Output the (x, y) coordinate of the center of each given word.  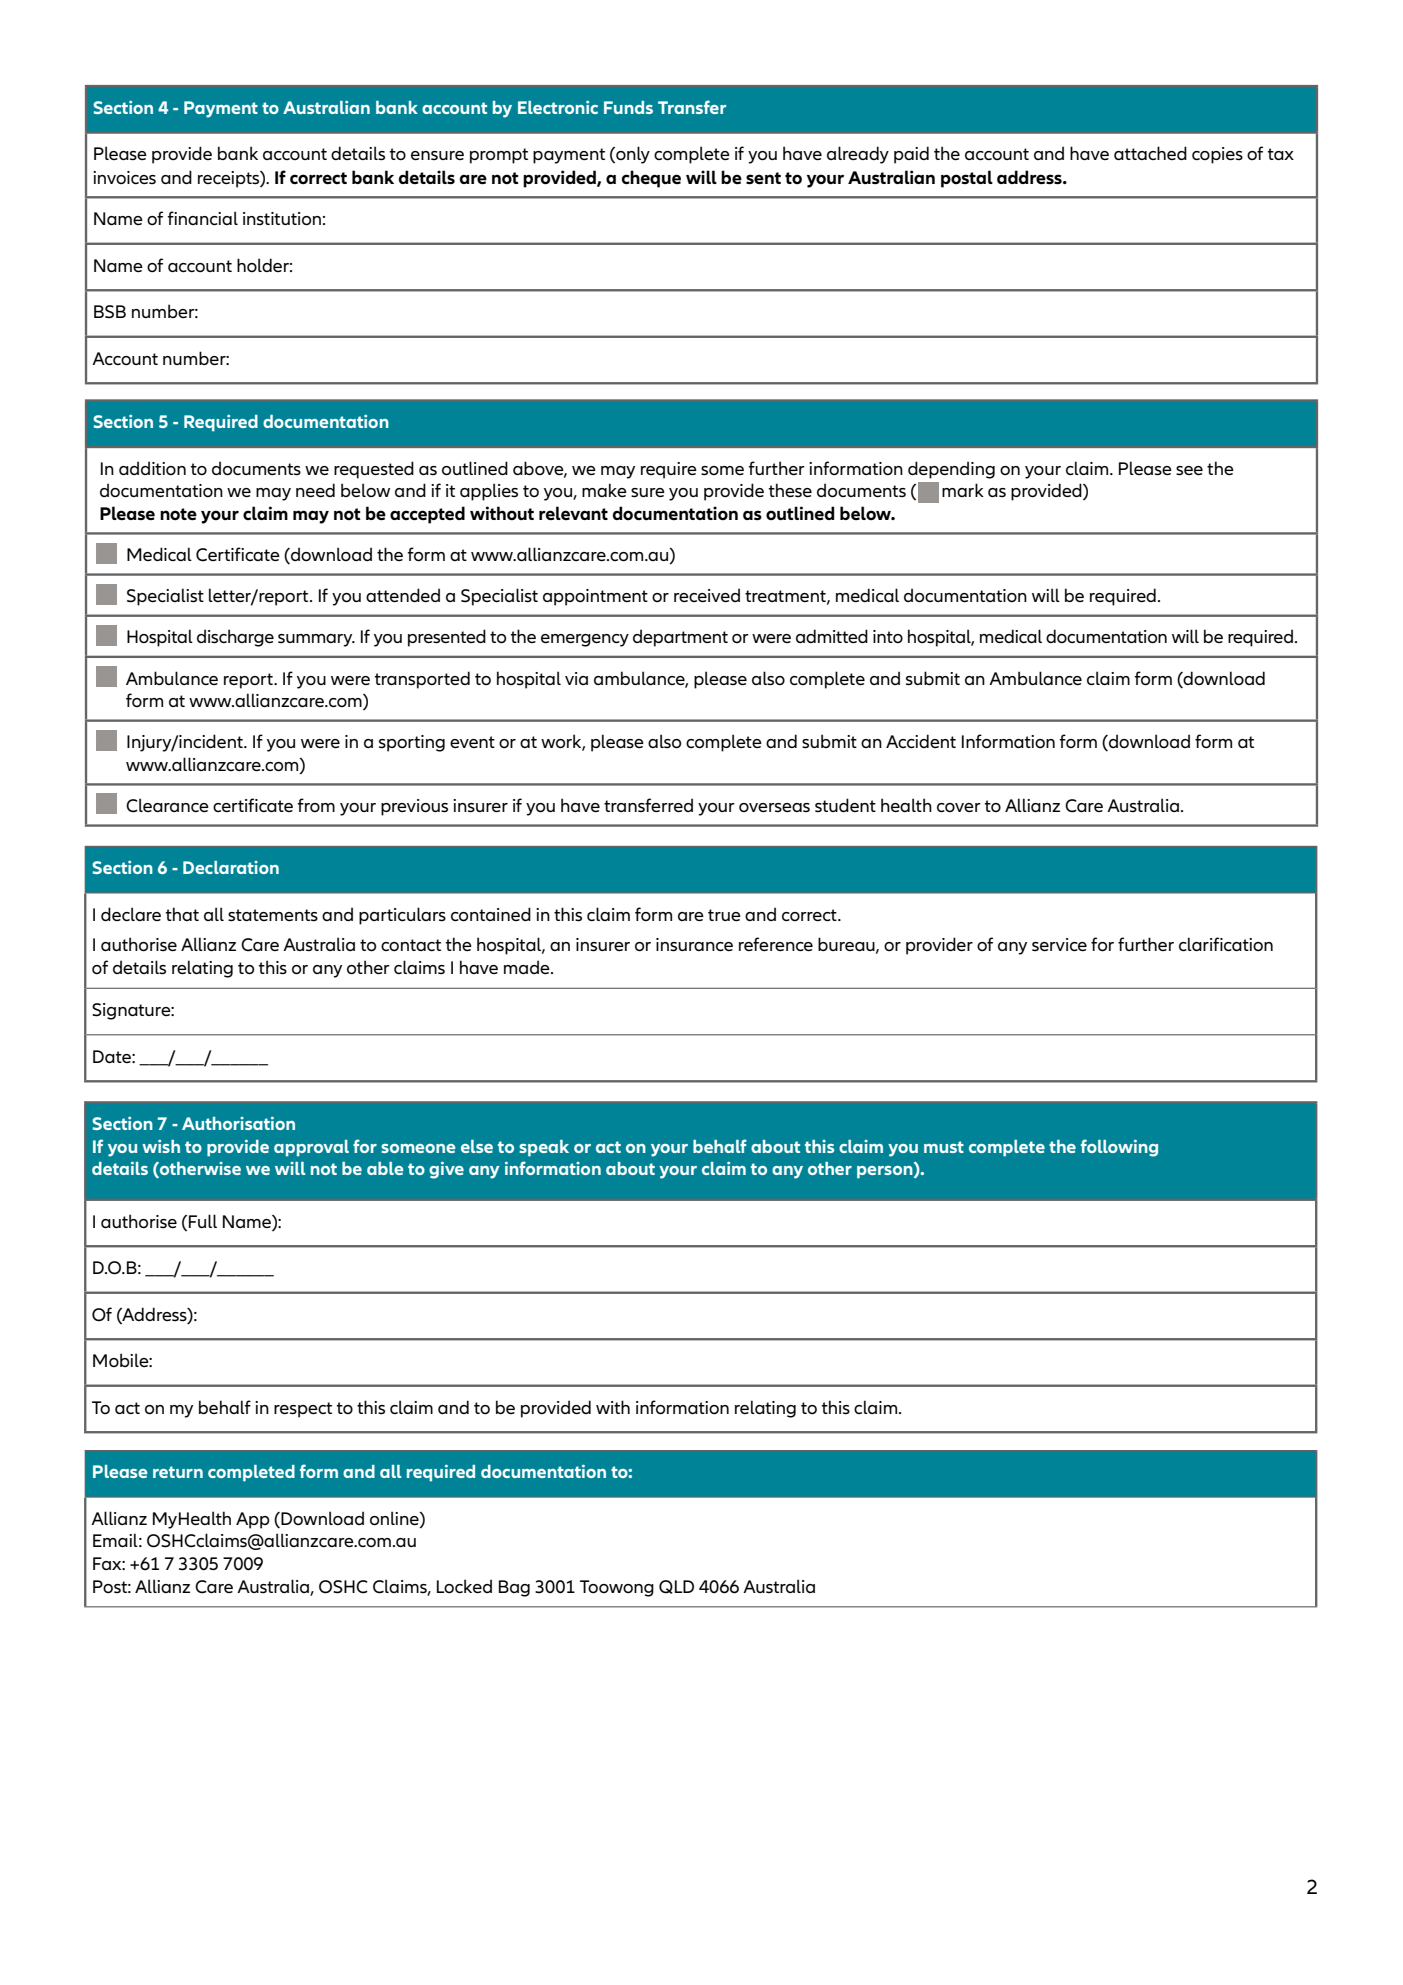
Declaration (231, 867)
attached (1150, 153)
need (315, 490)
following (1119, 1148)
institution (282, 219)
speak (544, 1148)
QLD (676, 1587)
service (1059, 945)
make (604, 490)
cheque (651, 179)
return (178, 1472)
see (1189, 471)
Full (203, 1221)
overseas (774, 808)
